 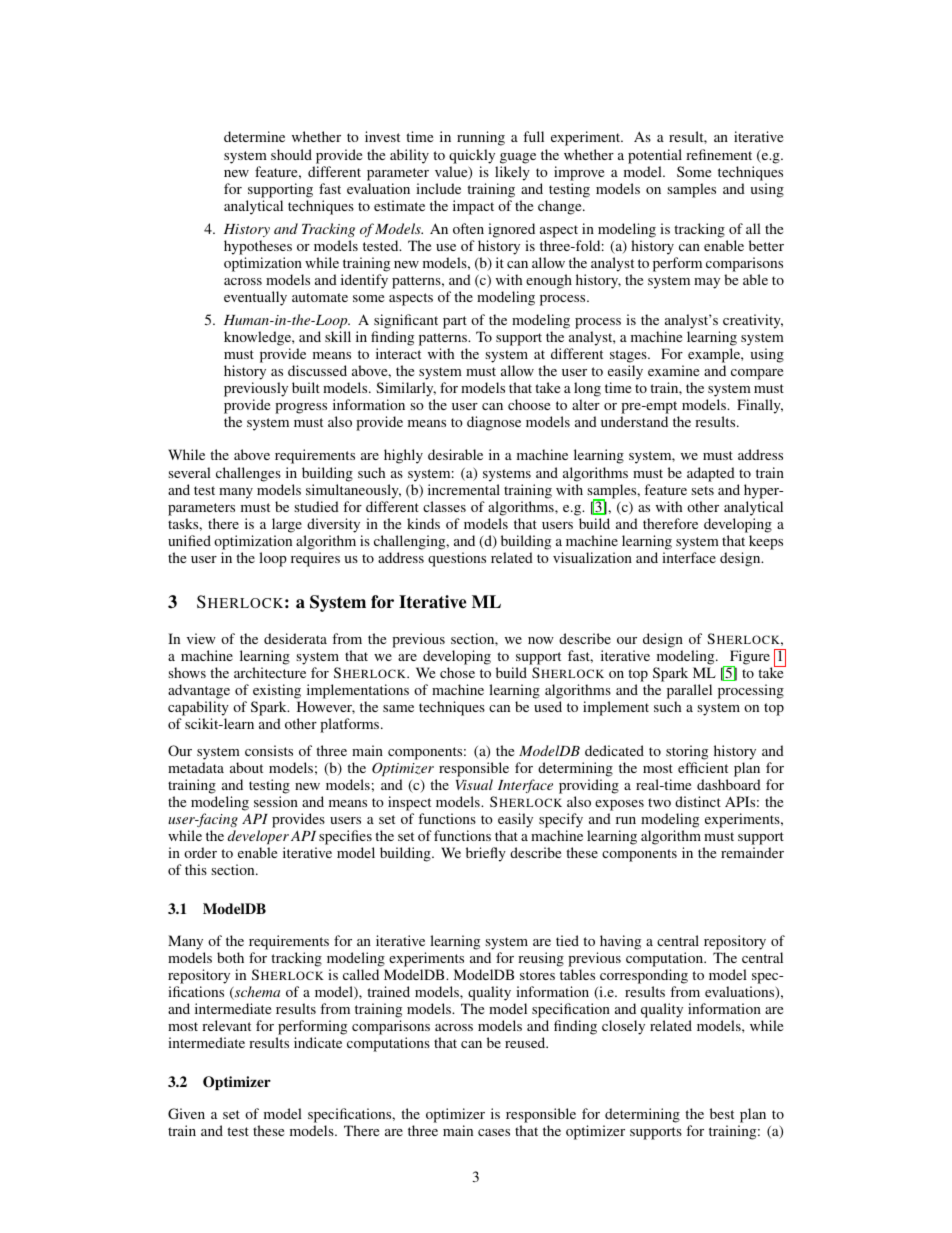 What do you see at coordinates (258, 837) in the page?
I see `developer` at bounding box center [258, 837].
